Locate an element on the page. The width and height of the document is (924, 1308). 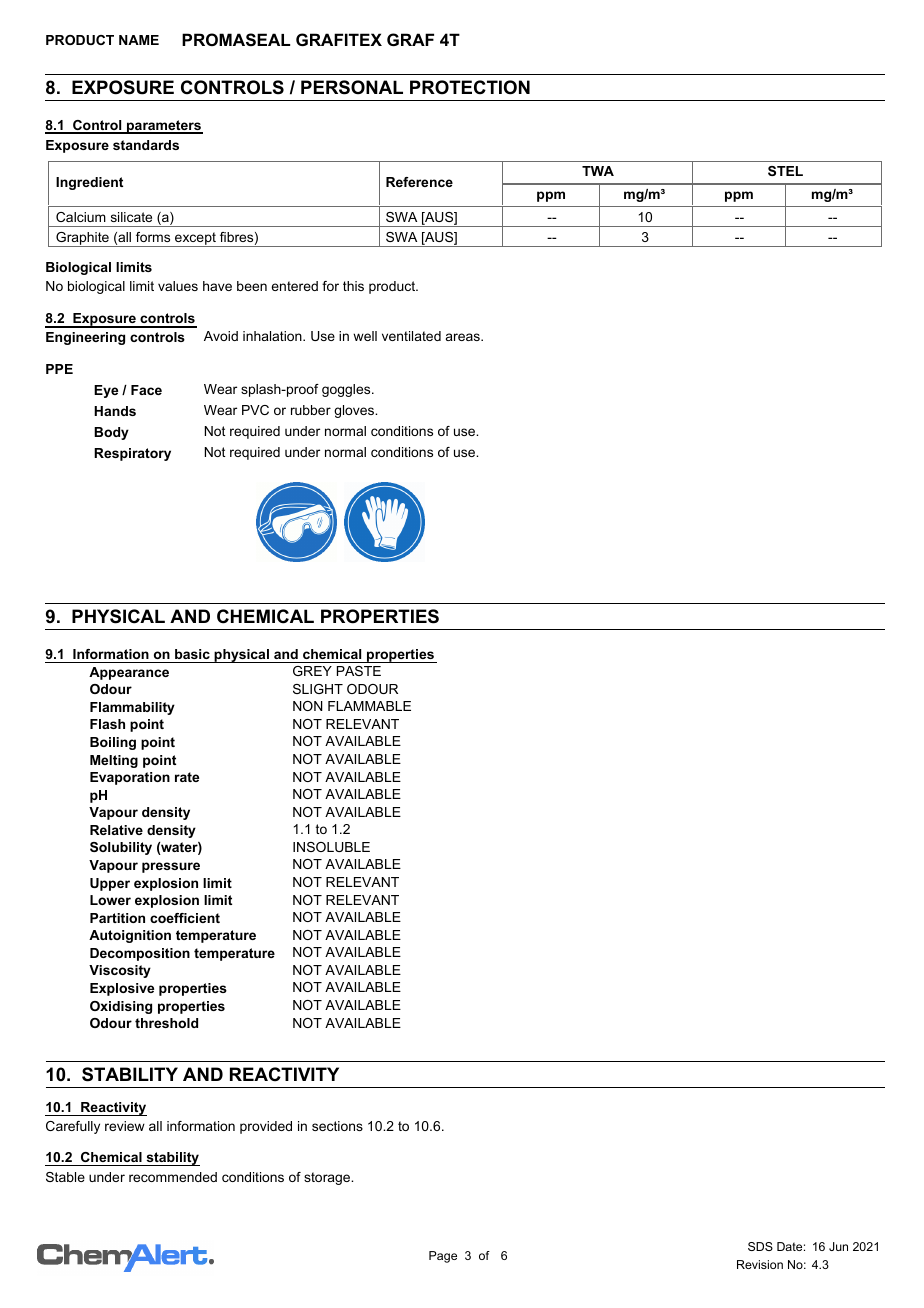
recommended is located at coordinates (173, 1177).
